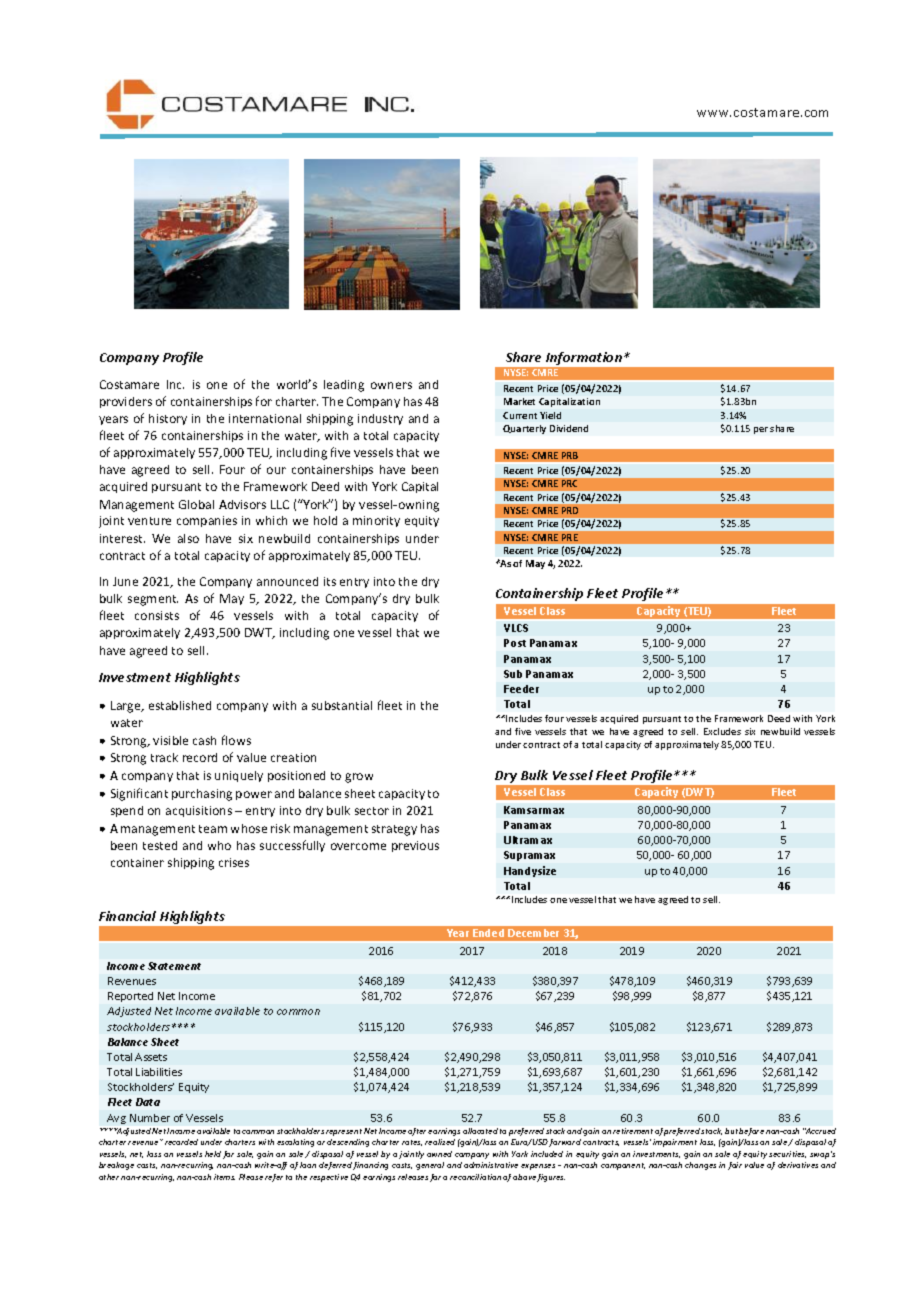 The width and height of the document is (924, 1308). What do you see at coordinates (480, 1131) in the document?
I see `allocated` at bounding box center [480, 1131].
